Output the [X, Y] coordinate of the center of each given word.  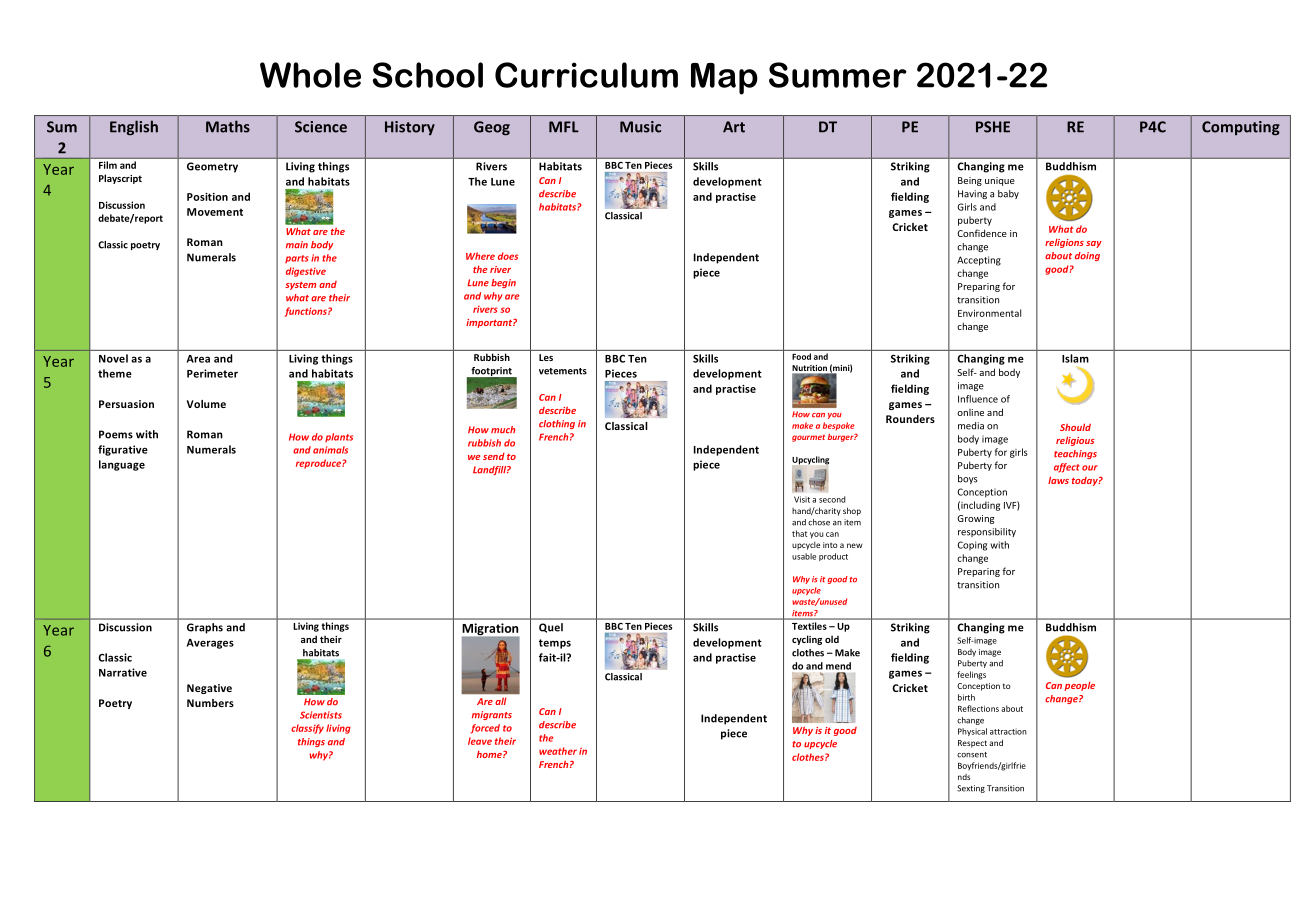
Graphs [205, 628]
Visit [802, 499]
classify [307, 729]
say [1094, 244]
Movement [215, 212]
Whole [310, 75]
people [1079, 686]
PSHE [993, 127]
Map [724, 79]
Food [801, 356]
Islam [1075, 358]
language [122, 465]
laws [1058, 480]
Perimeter [212, 373]
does [508, 256]
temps [555, 644]
